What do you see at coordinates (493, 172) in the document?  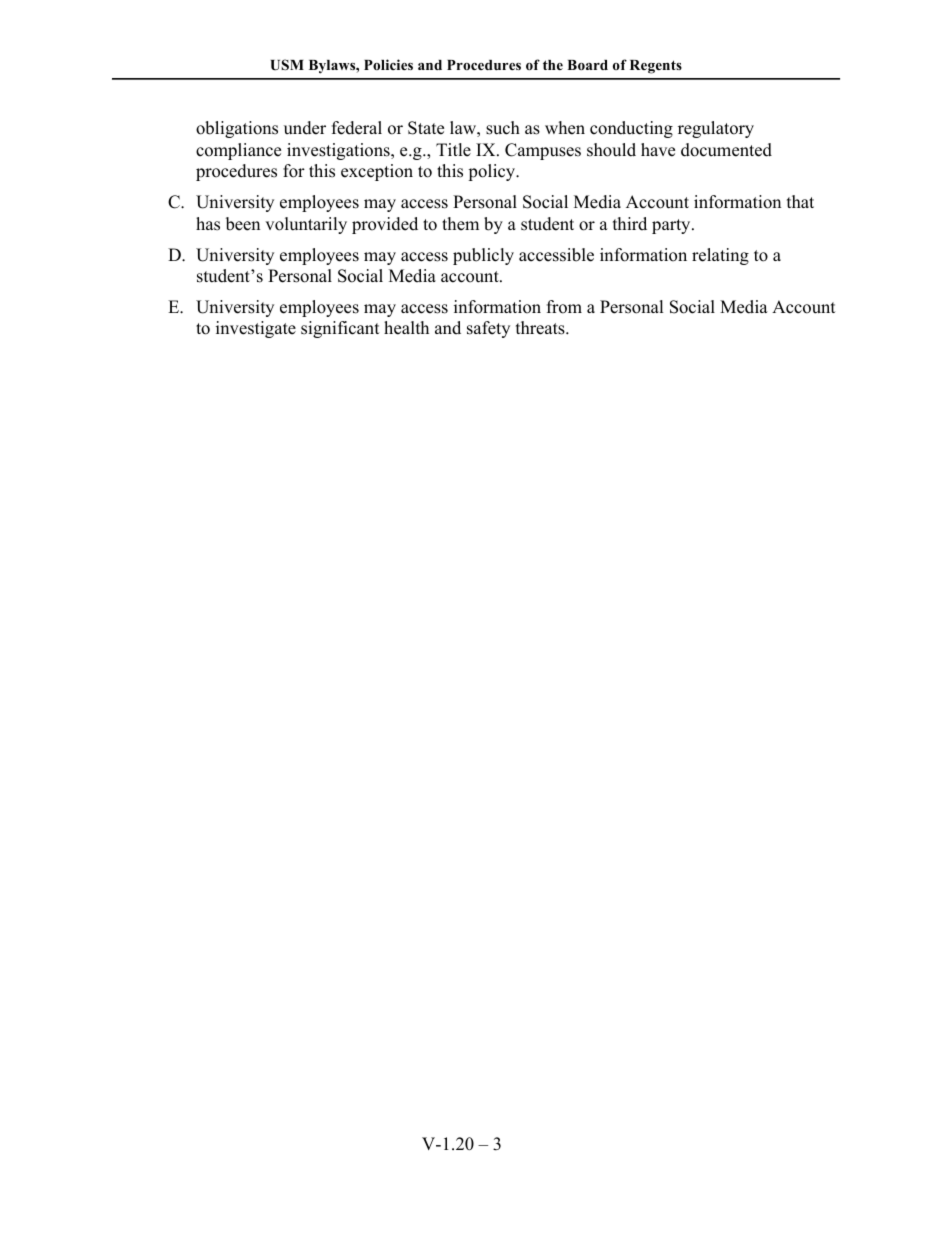 I see `policy` at bounding box center [493, 172].
